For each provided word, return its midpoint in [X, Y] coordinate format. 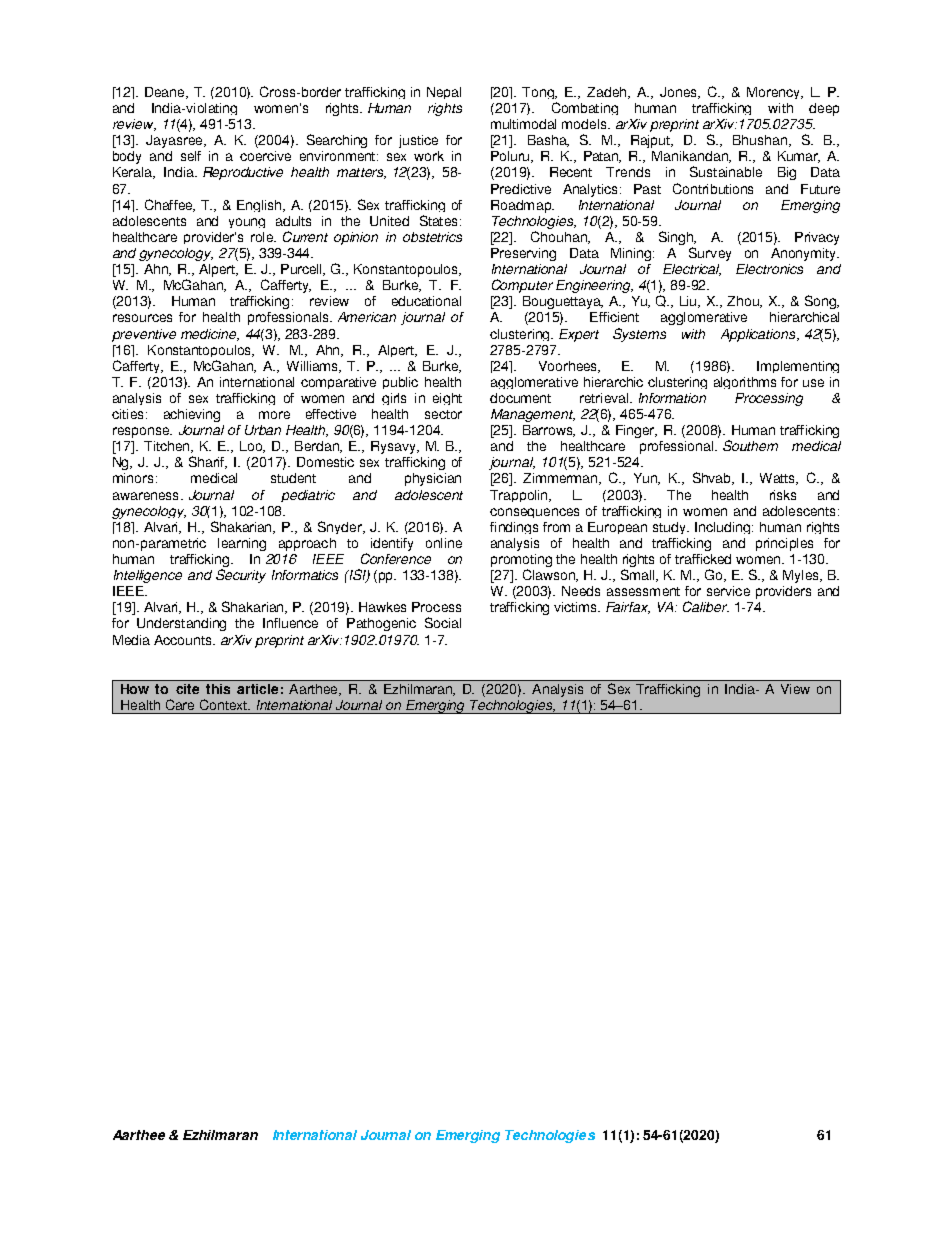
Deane [166, 93]
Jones [680, 93]
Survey [710, 254]
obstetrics [432, 237]
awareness [145, 496]
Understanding [181, 624]
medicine [210, 335]
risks [783, 495]
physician [433, 479]
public [400, 383]
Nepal [444, 93]
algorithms [745, 383]
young [247, 223]
